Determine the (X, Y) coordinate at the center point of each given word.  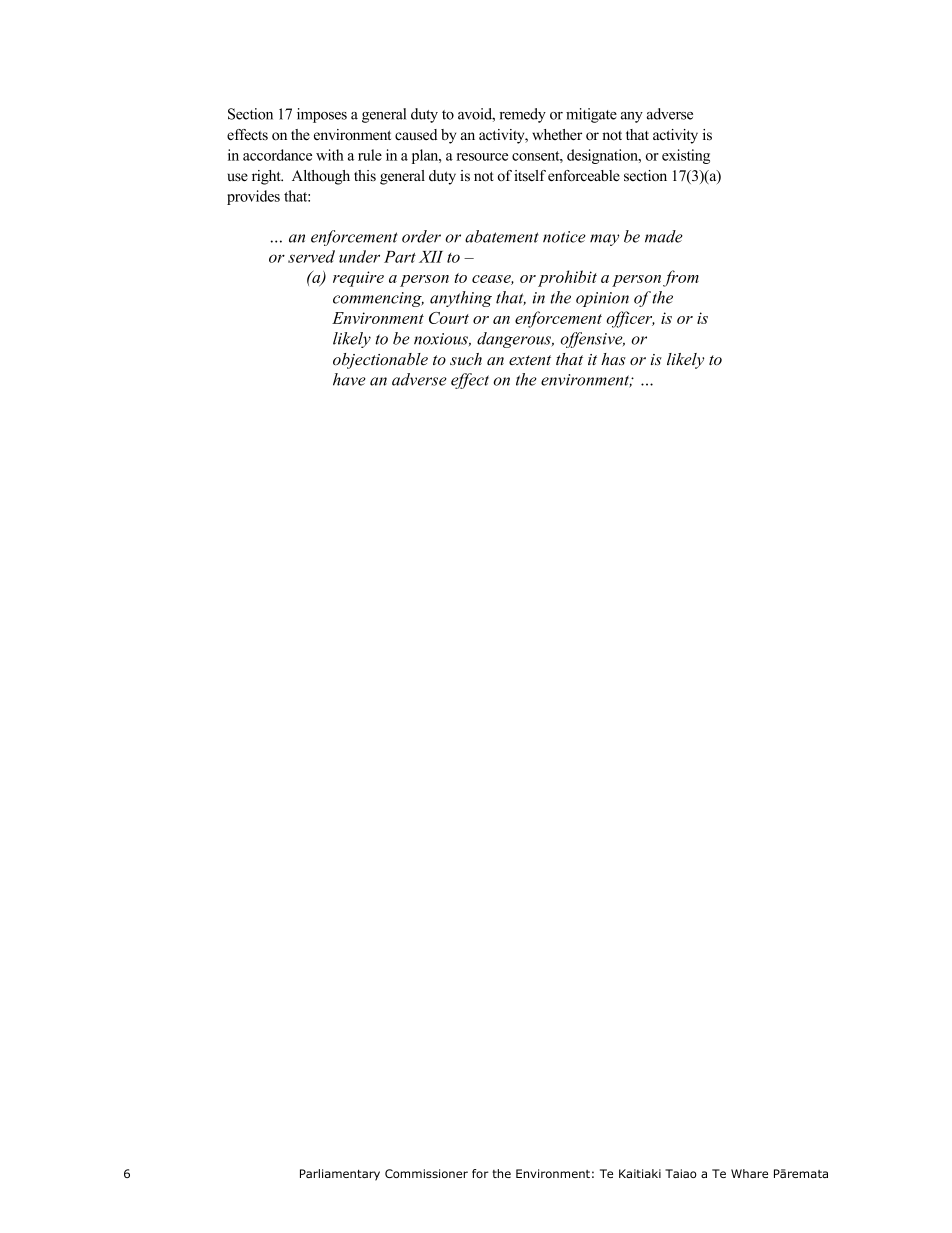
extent (530, 360)
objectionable (380, 361)
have (349, 379)
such (466, 359)
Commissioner (426, 1173)
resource (482, 157)
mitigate (591, 115)
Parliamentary (340, 1175)
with (330, 155)
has (613, 359)
